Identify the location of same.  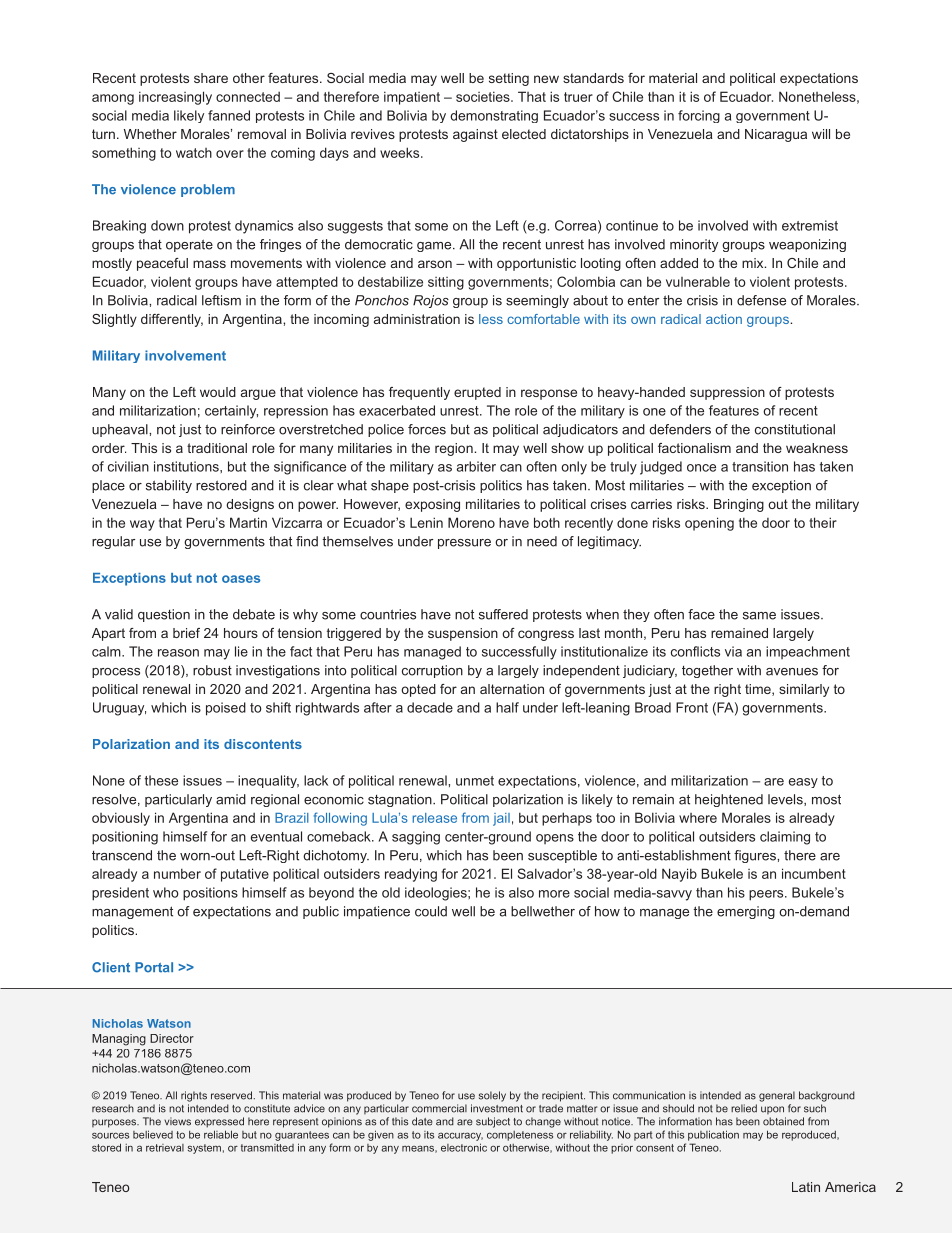
(759, 616).
